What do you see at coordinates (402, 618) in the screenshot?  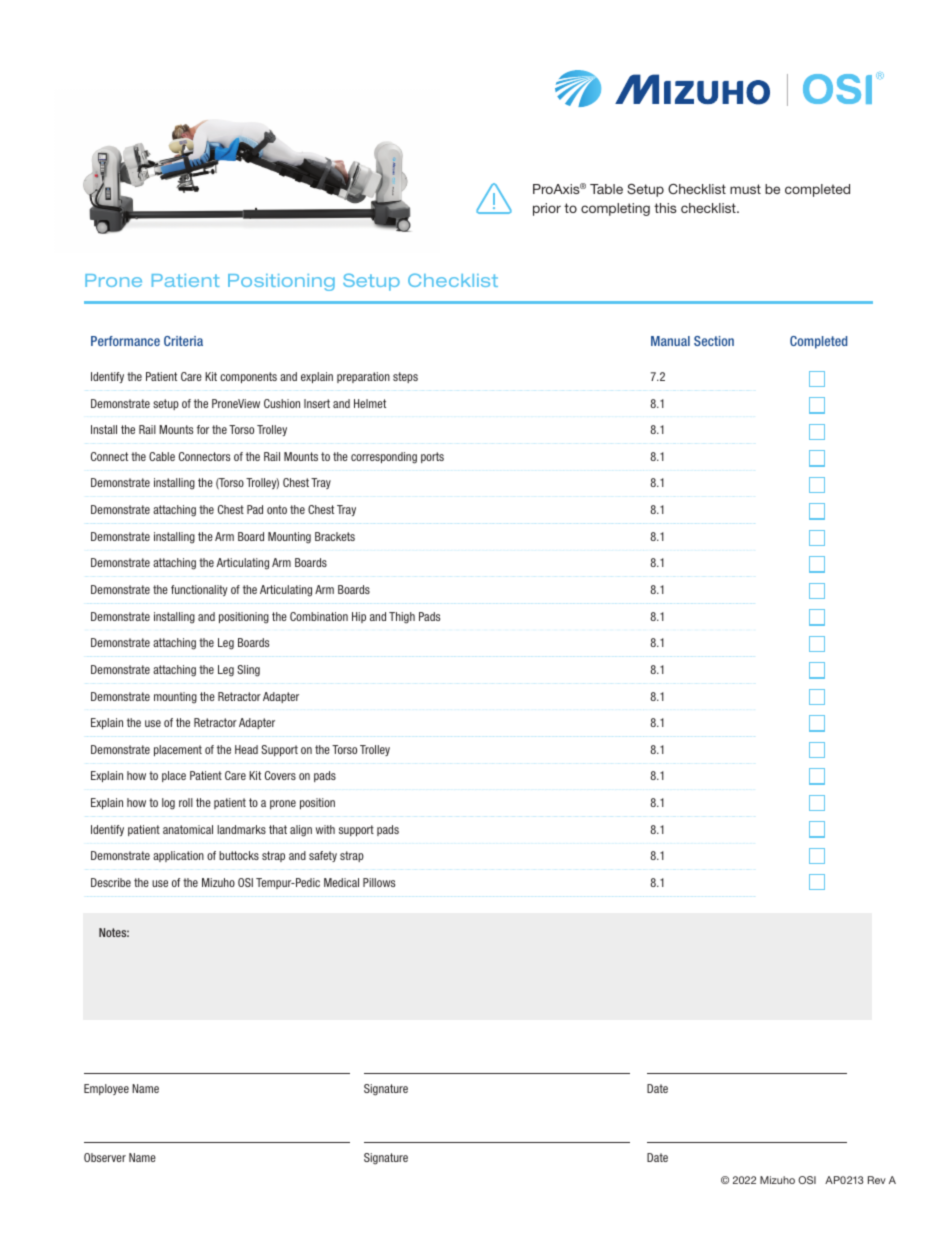 I see `Thigh` at bounding box center [402, 618].
